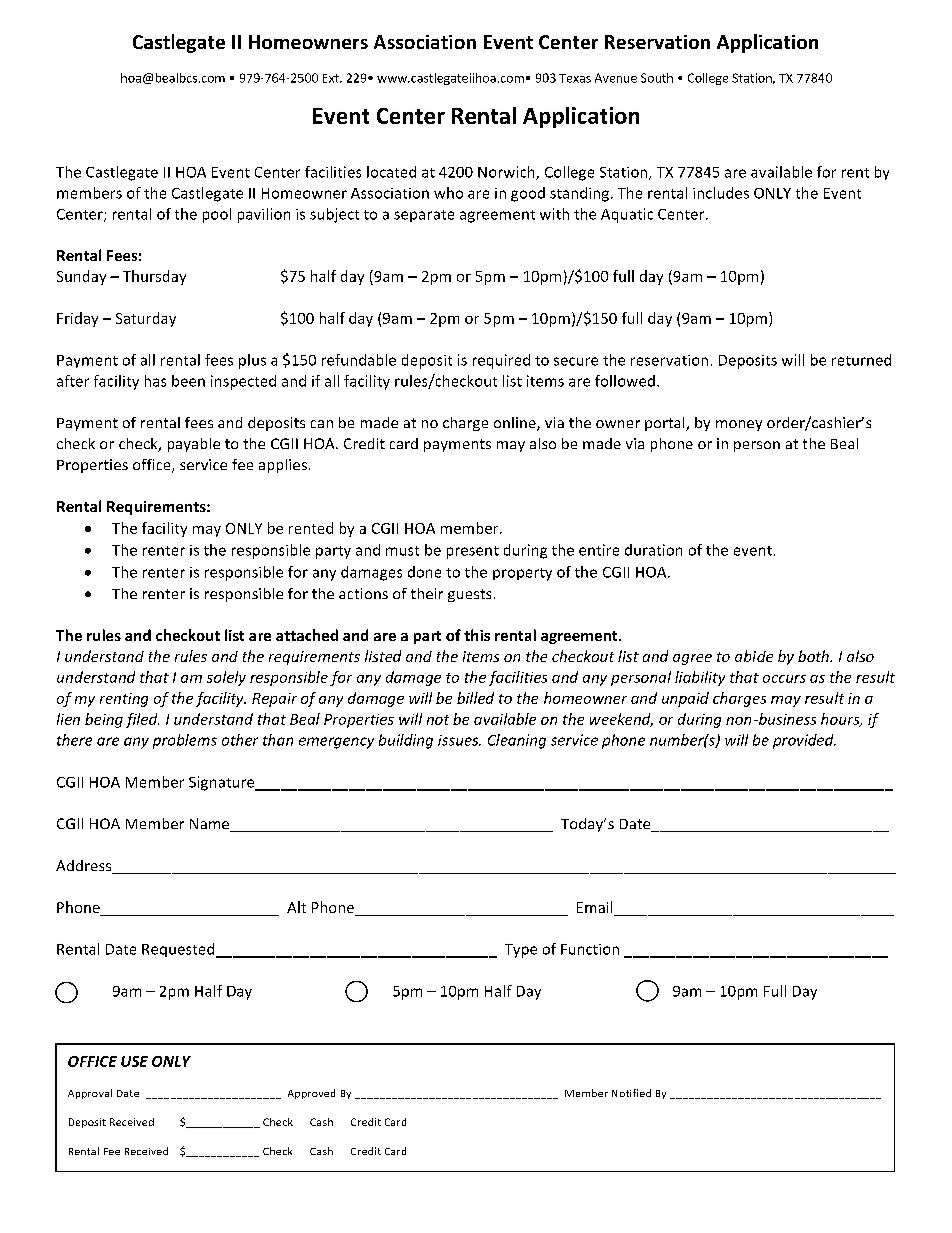 This screenshot has height=1233, width=952. I want to click on issues, so click(459, 740).
